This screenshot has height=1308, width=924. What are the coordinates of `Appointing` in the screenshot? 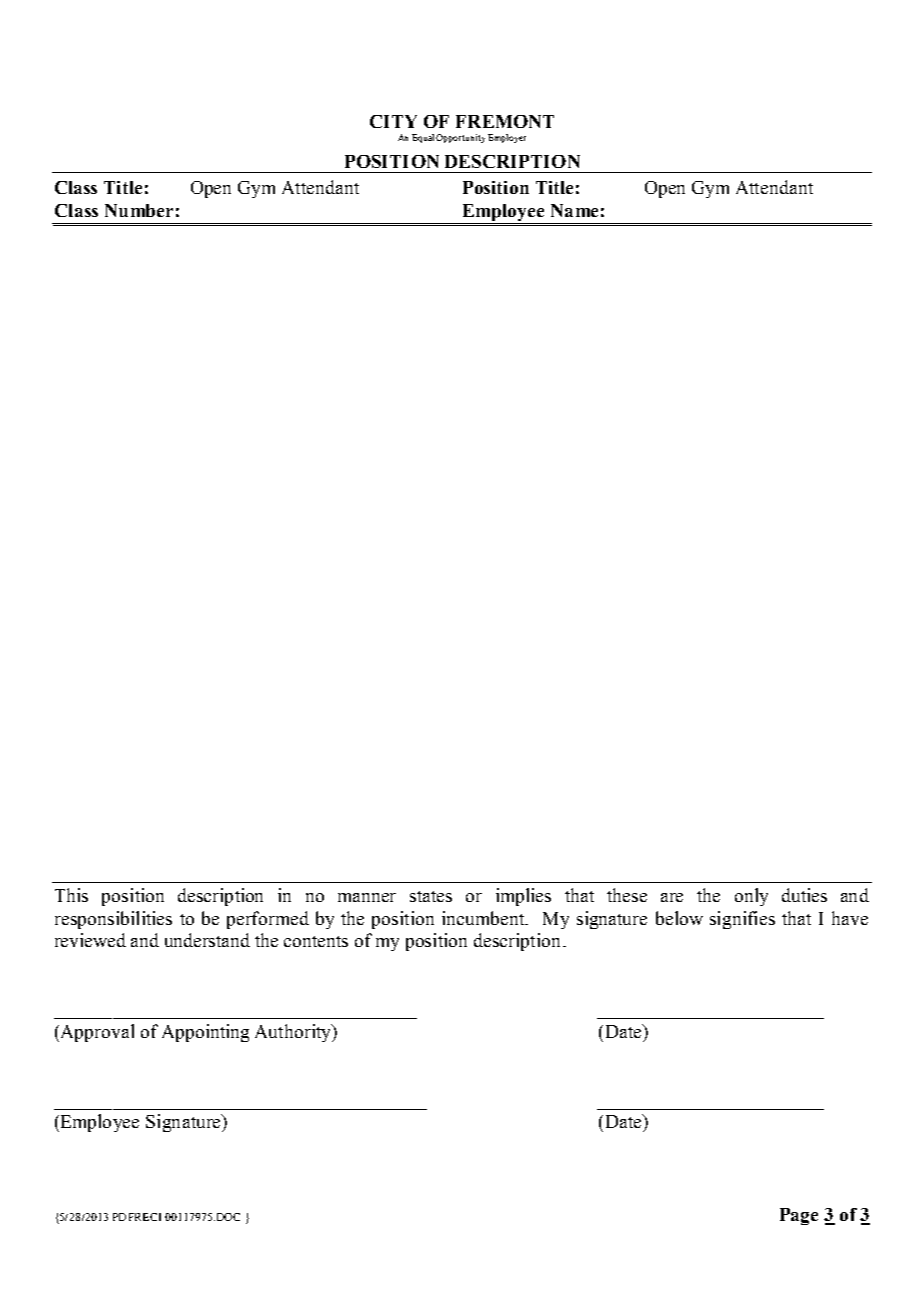 It's located at (205, 1033).
